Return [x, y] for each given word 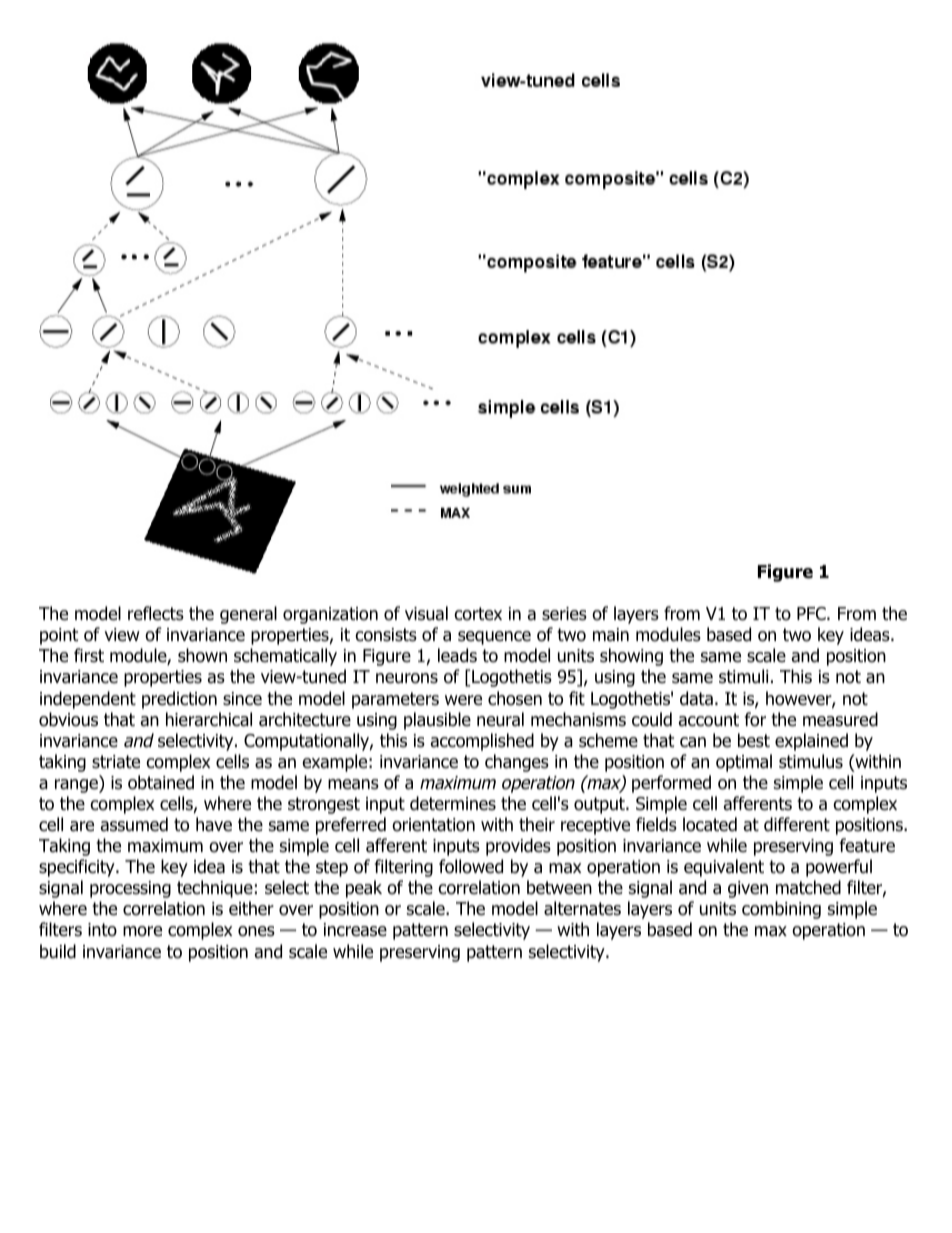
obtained [161, 782]
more [142, 931]
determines [453, 803]
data [696, 698]
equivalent [724, 868]
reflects [156, 613]
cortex [478, 614]
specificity [78, 868]
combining [781, 910]
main [611, 635]
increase [355, 930]
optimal [744, 763]
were [463, 700]
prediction [179, 700]
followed [471, 866]
